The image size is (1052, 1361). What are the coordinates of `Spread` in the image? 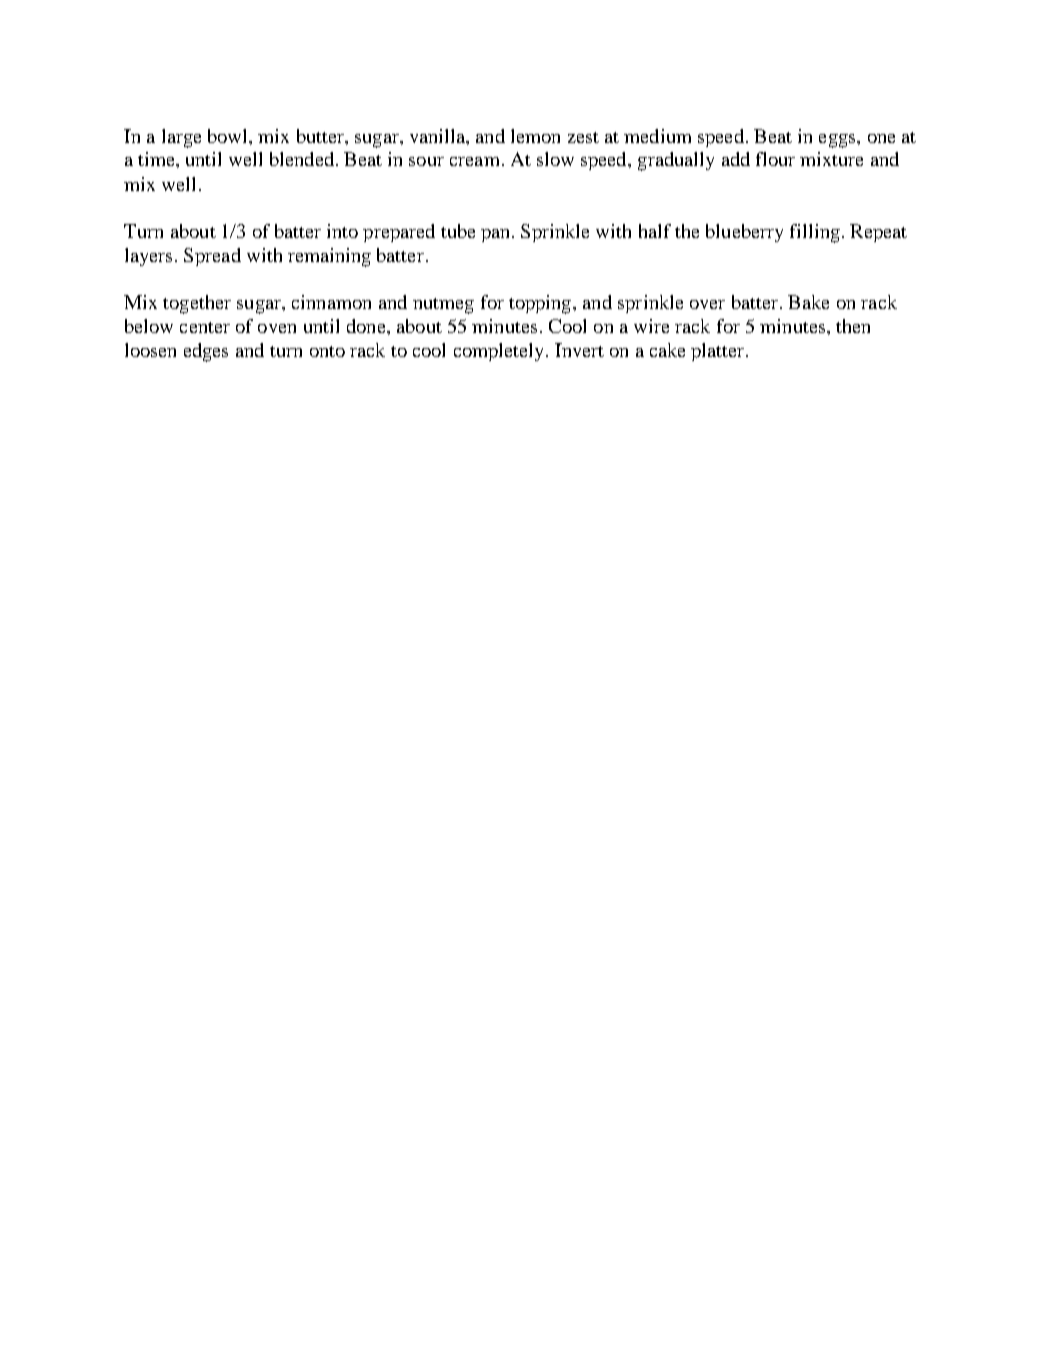 It's located at (212, 257).
